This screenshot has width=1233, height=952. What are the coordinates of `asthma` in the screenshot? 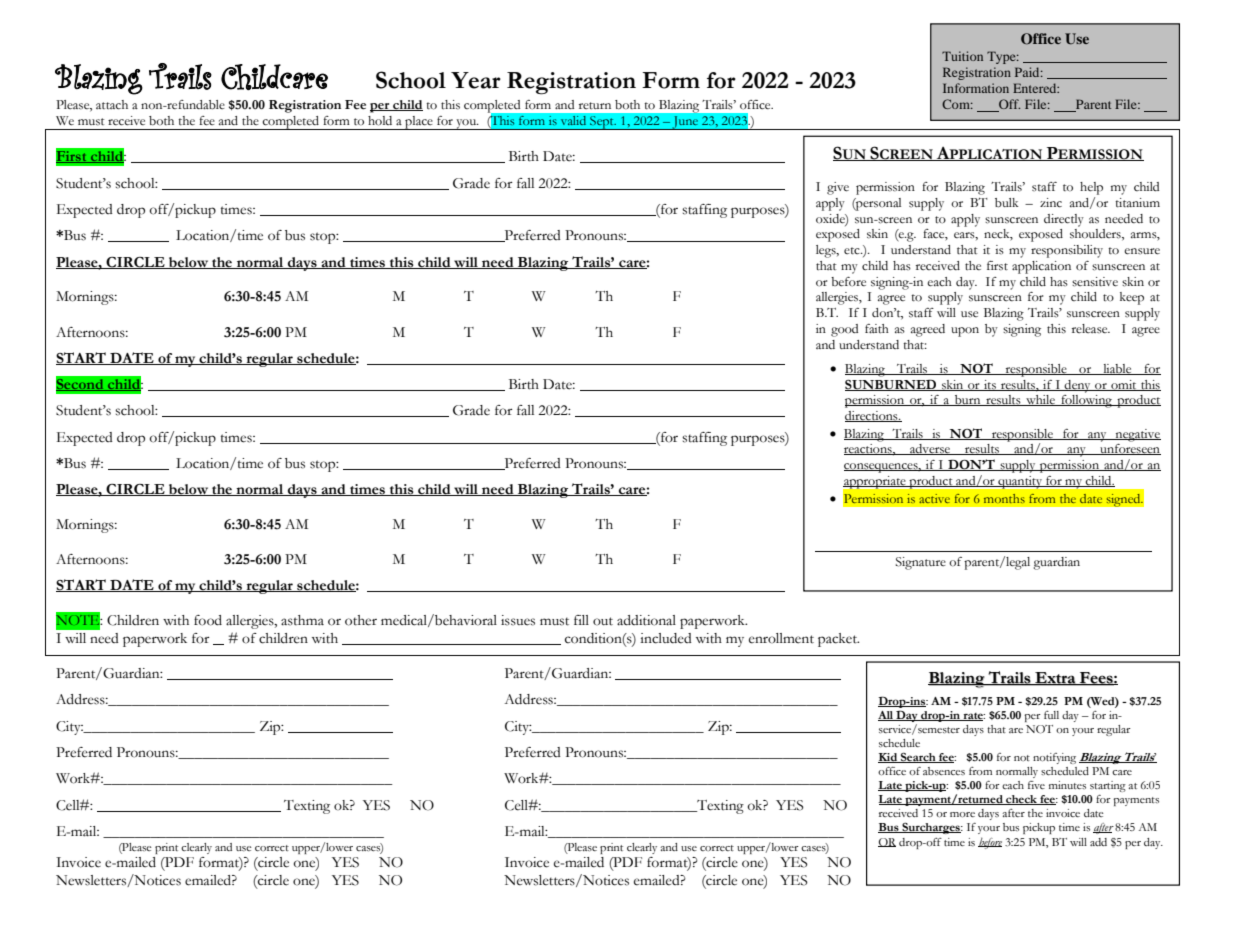 It's located at (302, 620).
